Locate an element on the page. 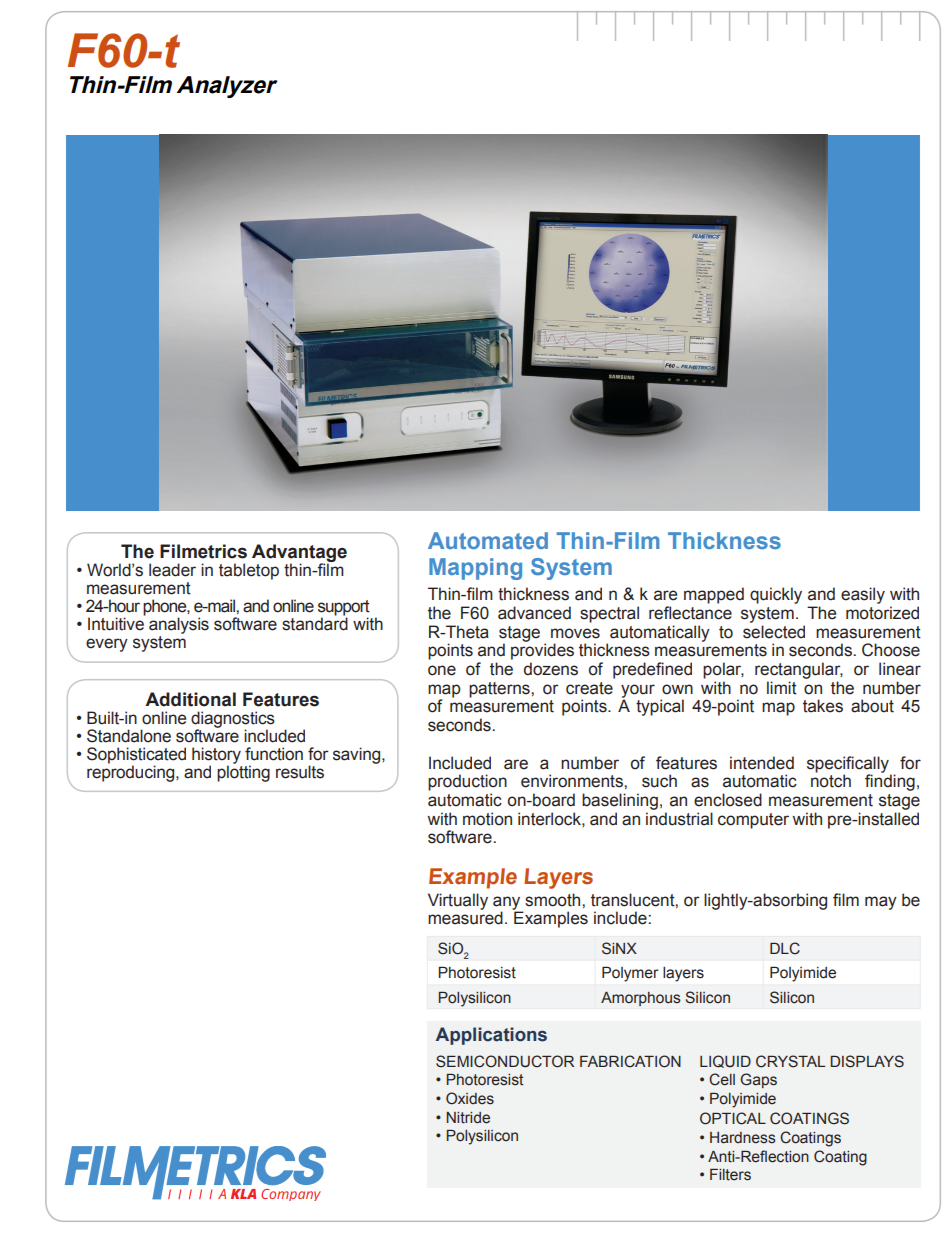 The height and width of the image is (1233, 952). SEMICONDUCTOR is located at coordinates (505, 1061).
